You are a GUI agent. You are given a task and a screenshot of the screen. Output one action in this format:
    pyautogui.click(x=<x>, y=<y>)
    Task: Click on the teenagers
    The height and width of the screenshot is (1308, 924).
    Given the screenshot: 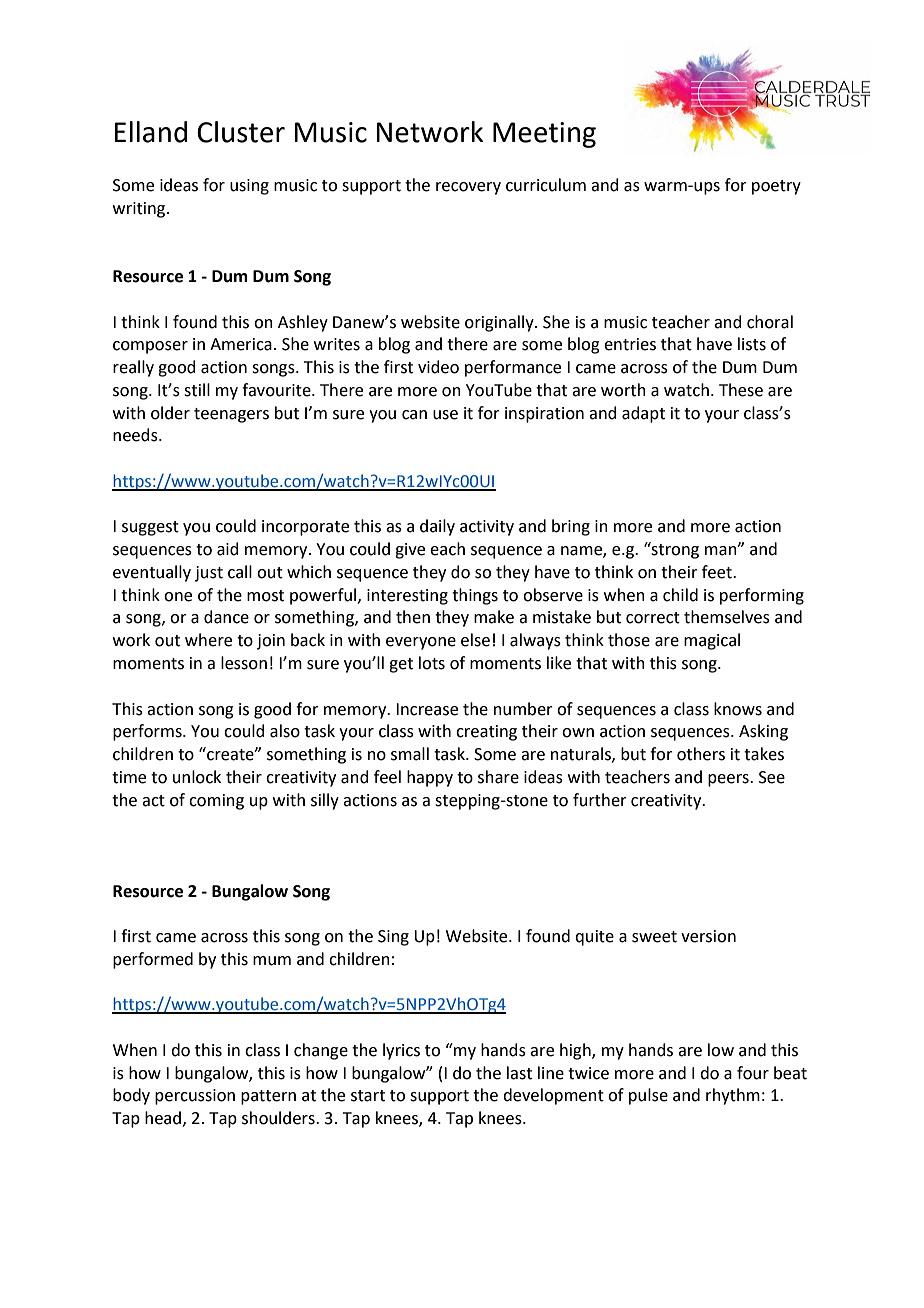 What is the action you would take?
    pyautogui.click(x=231, y=415)
